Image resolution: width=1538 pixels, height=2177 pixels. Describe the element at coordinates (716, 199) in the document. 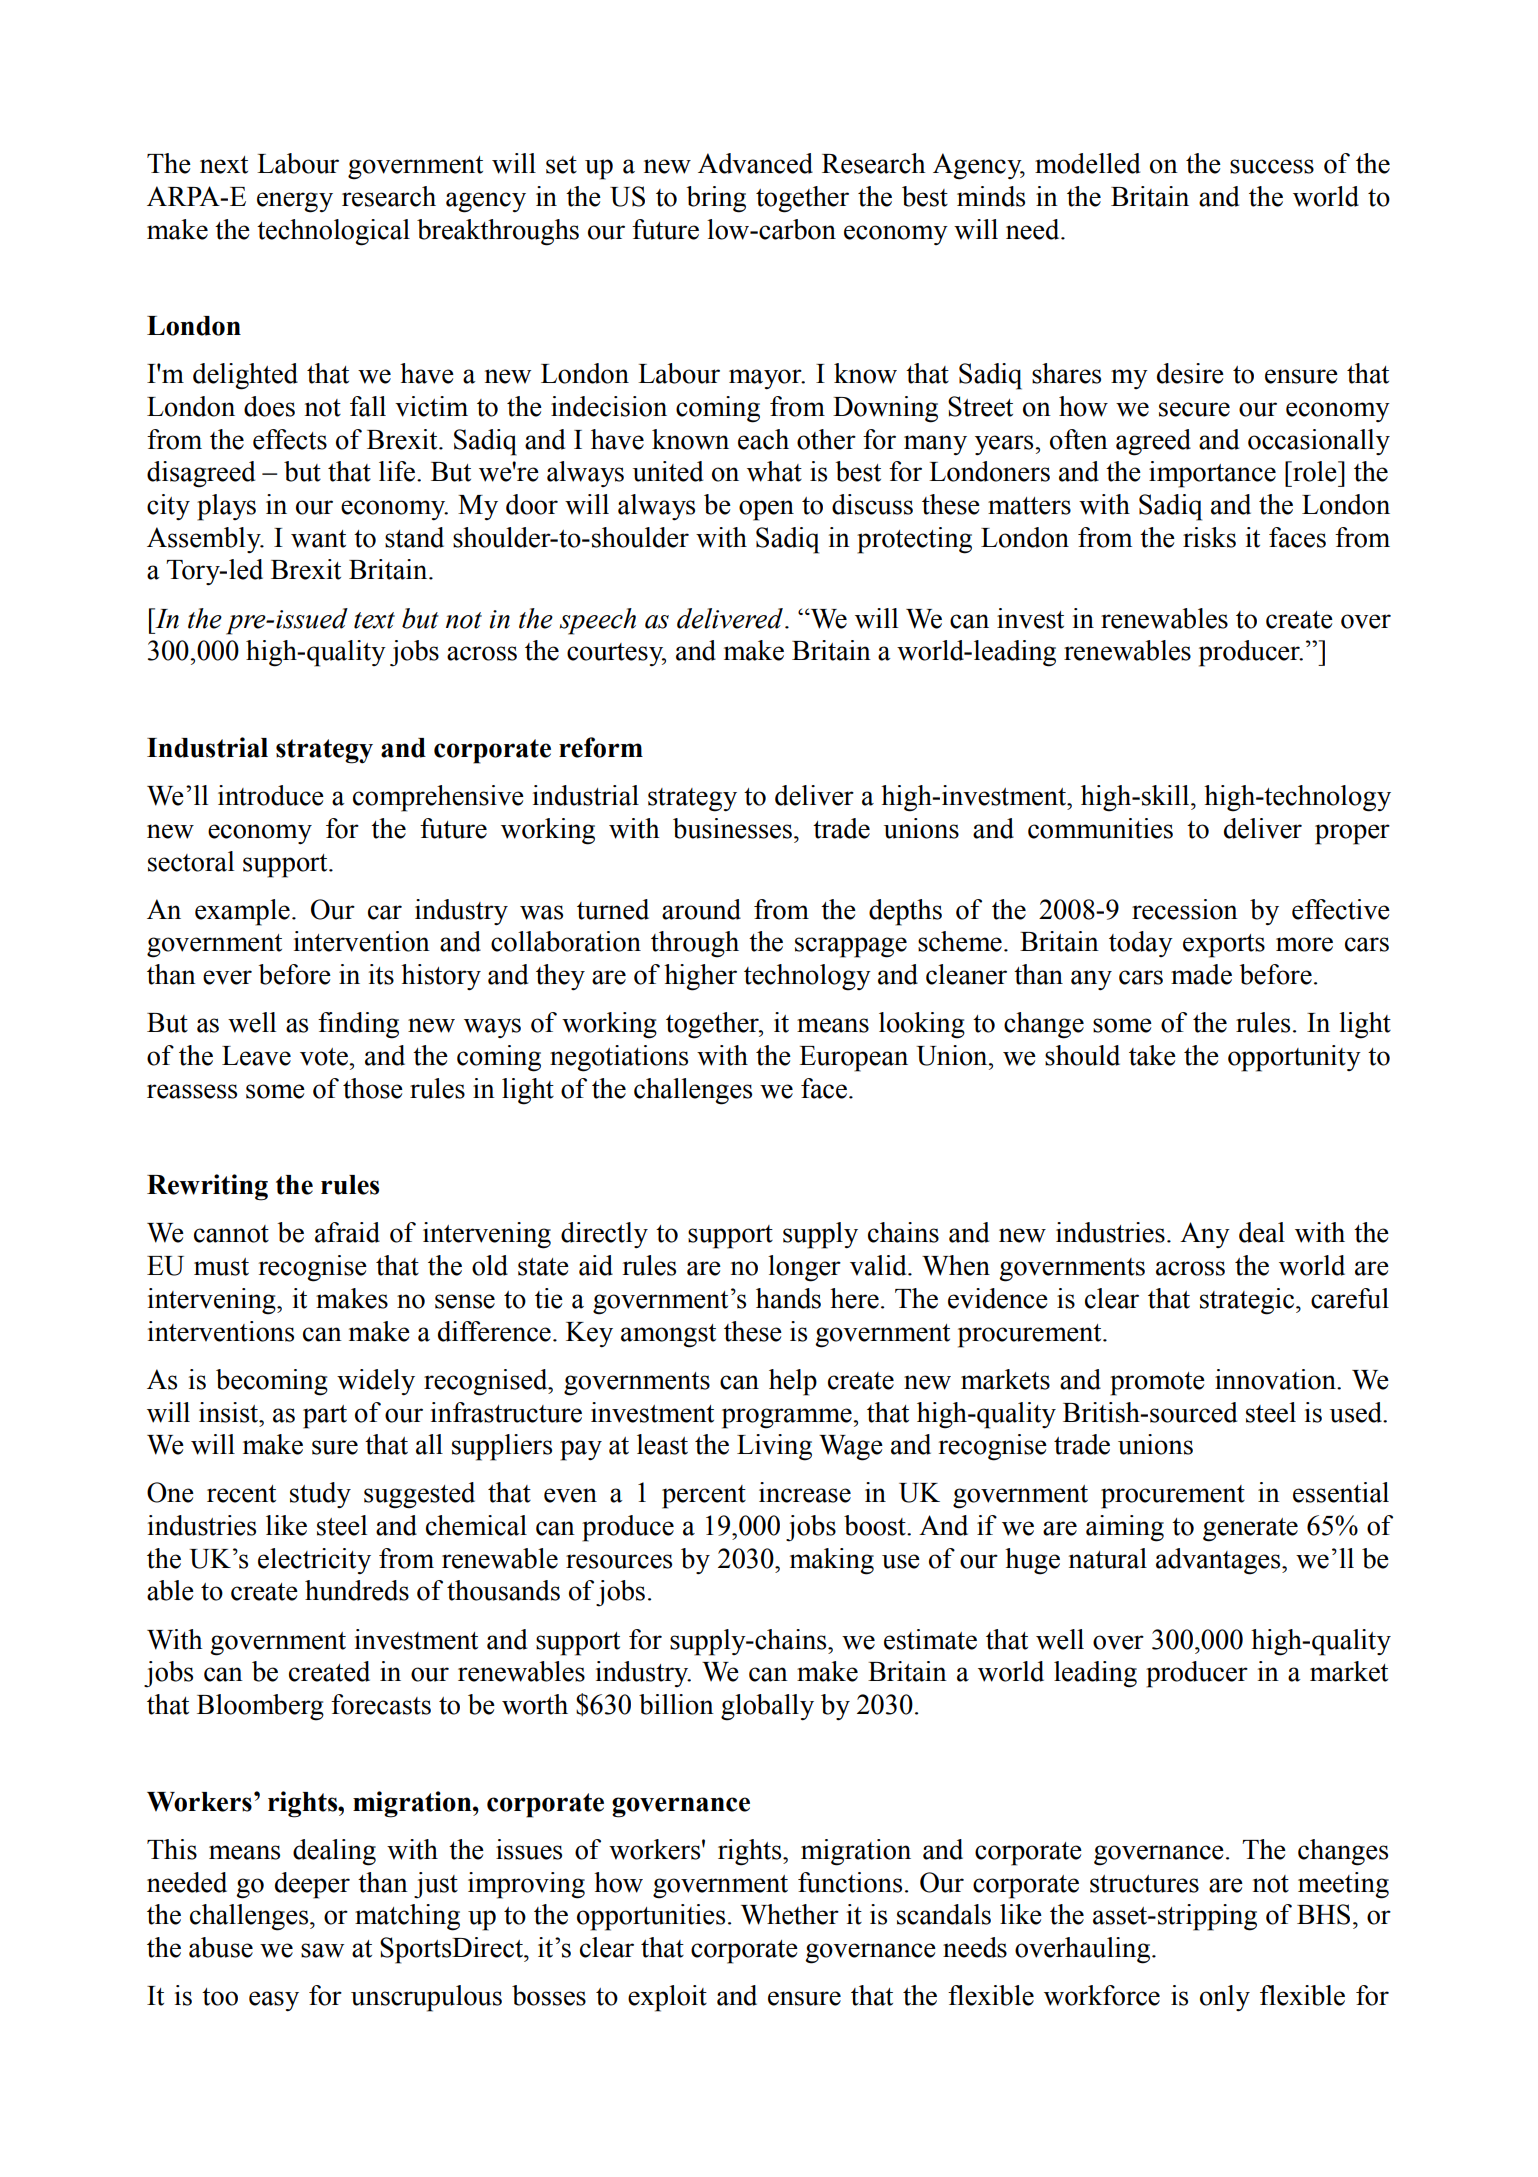

I see `bring` at that location.
